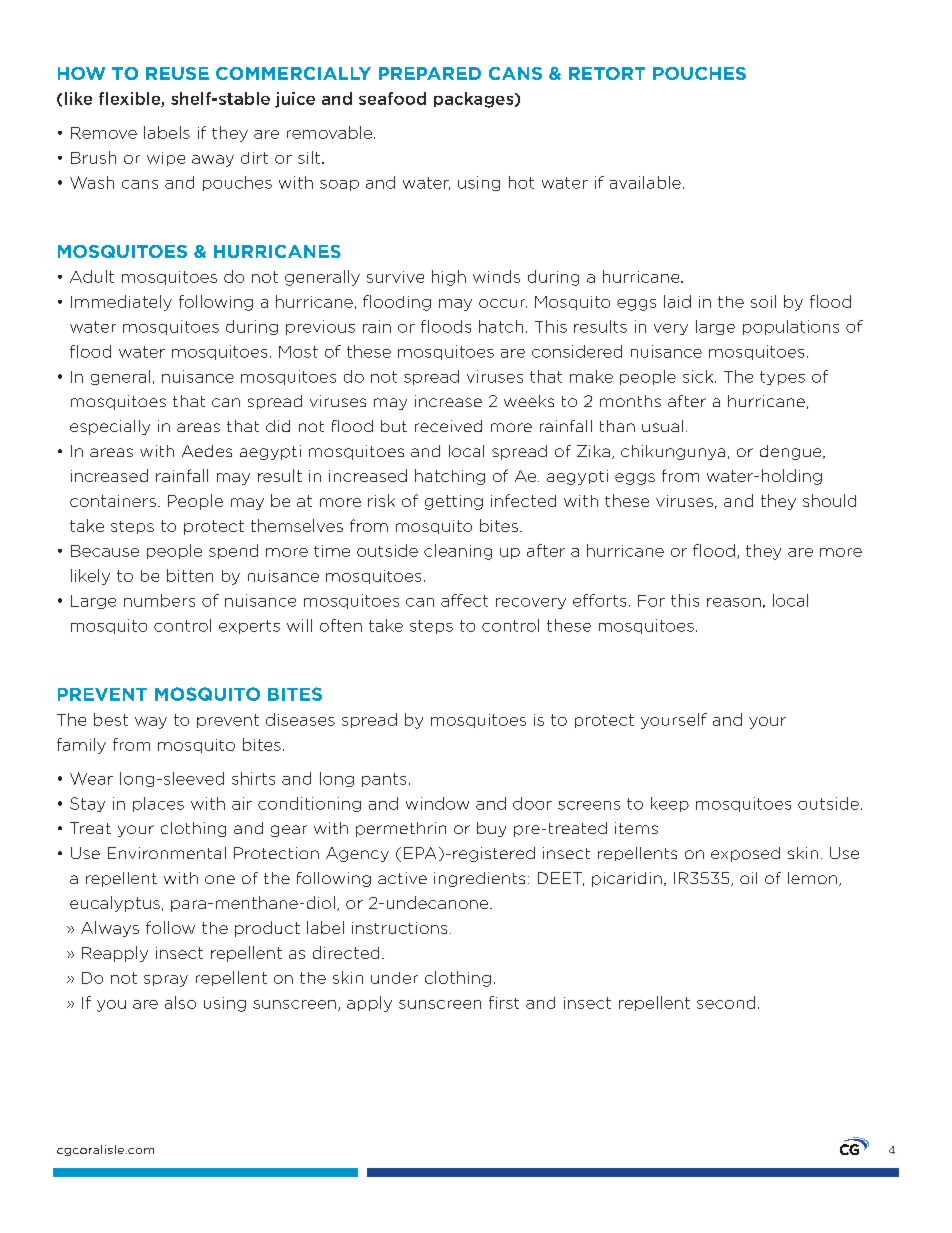 The image size is (952, 1233). I want to click on bitten, so click(190, 575).
